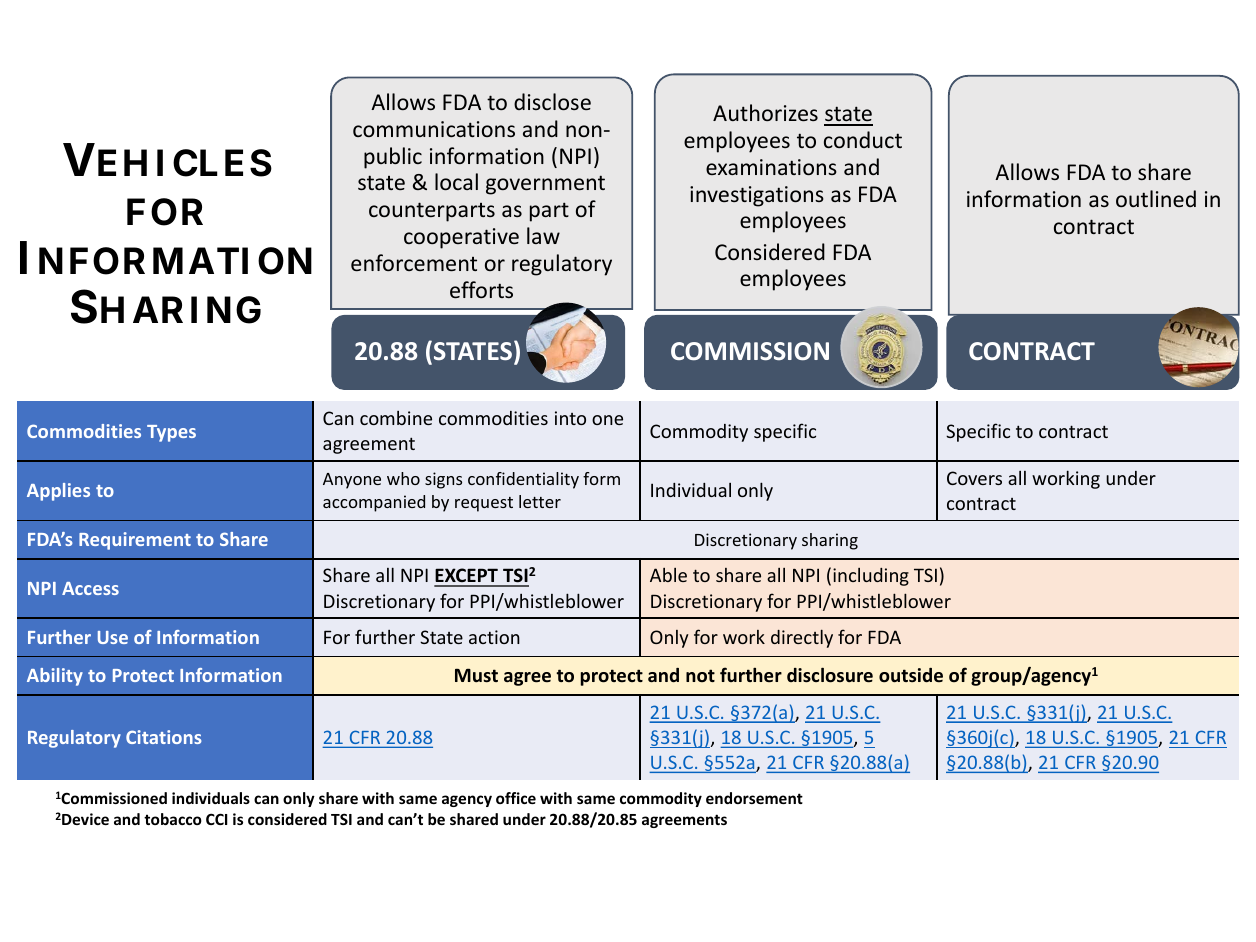 The image size is (1256, 942). What do you see at coordinates (754, 798) in the page?
I see `endorsement` at bounding box center [754, 798].
